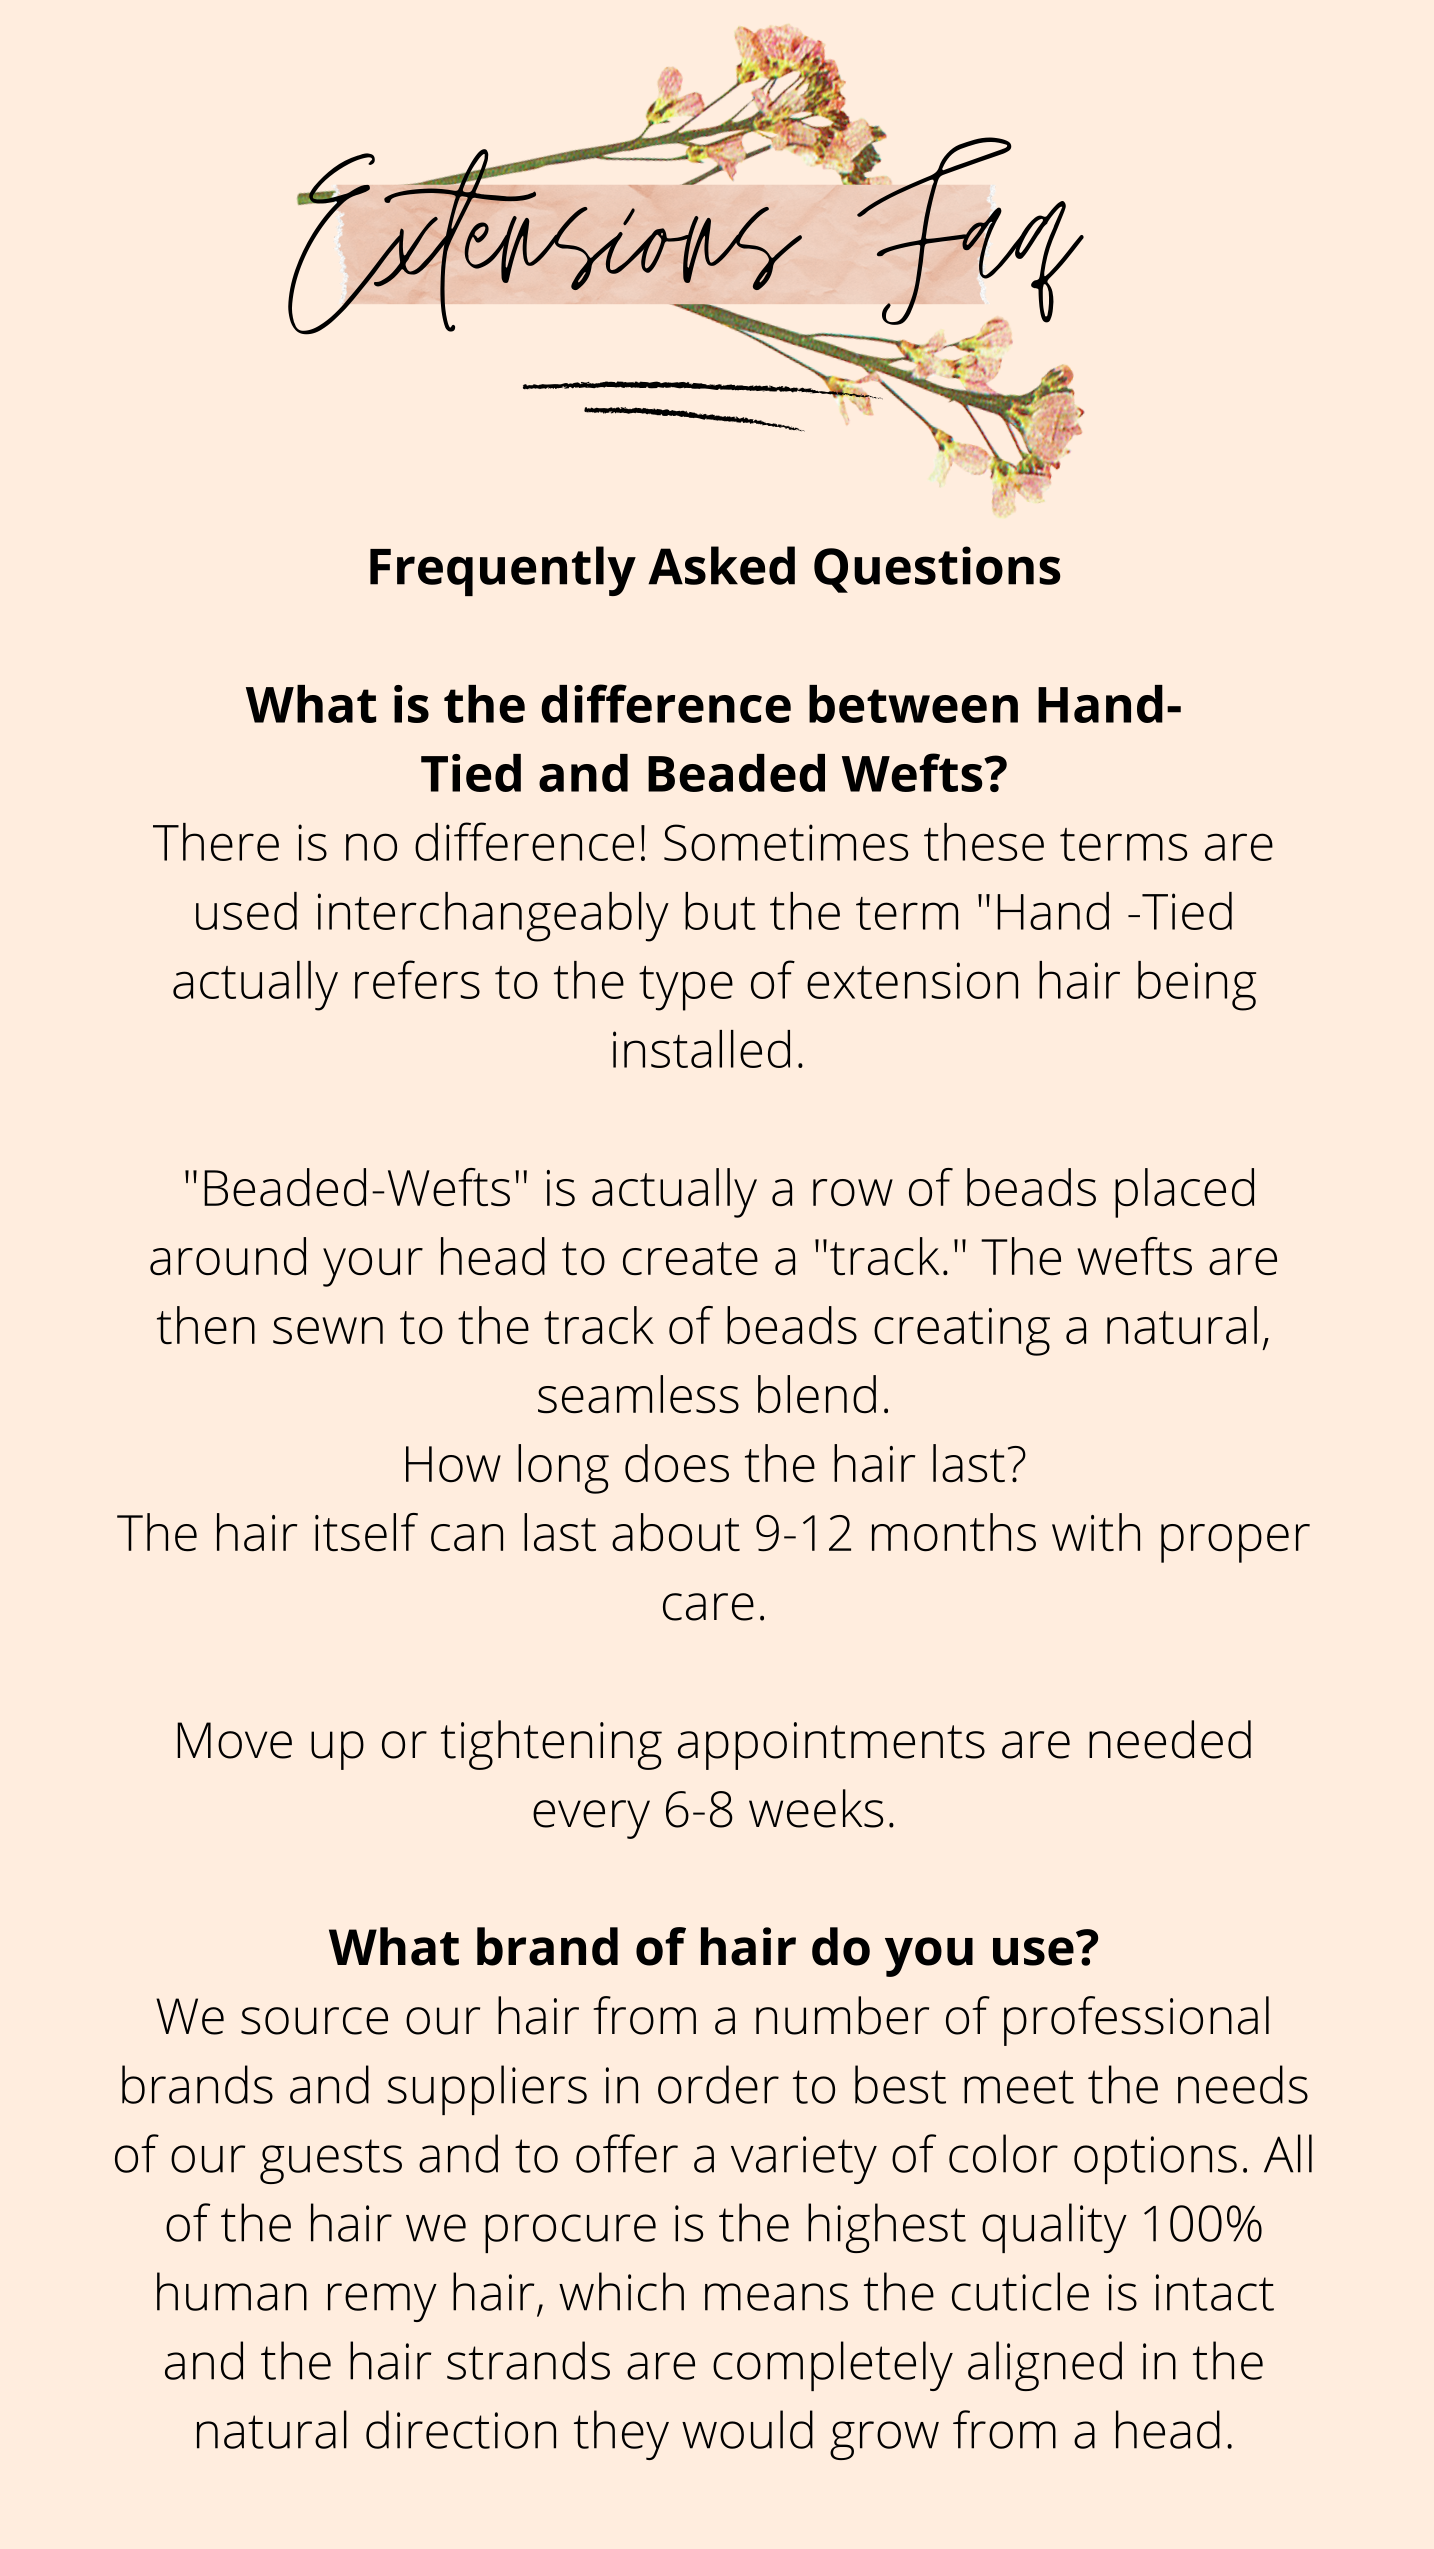 This screenshot has width=1434, height=2549. I want to click on Asked, so click(721, 565).
